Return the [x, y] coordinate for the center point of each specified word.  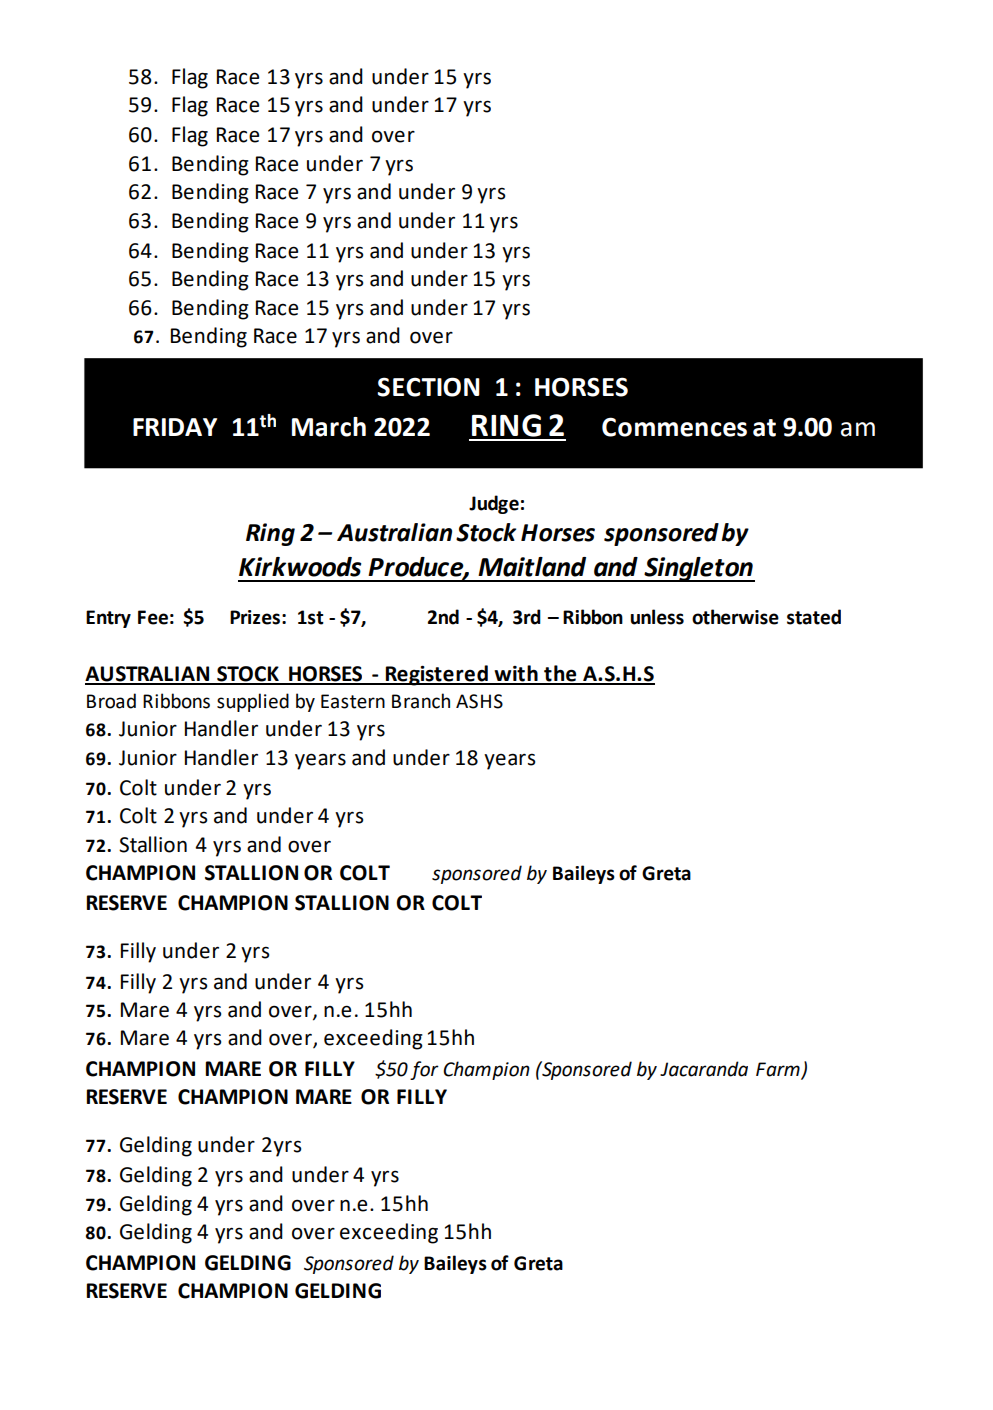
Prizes [255, 617]
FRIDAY [175, 427]
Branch [421, 701]
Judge [494, 504]
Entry [108, 619]
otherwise [735, 617]
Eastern [353, 701]
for [424, 1070]
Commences [674, 427]
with [516, 674]
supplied [253, 702]
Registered [437, 675]
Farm [778, 1069]
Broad [111, 701]
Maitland [532, 567]
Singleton [698, 569]
